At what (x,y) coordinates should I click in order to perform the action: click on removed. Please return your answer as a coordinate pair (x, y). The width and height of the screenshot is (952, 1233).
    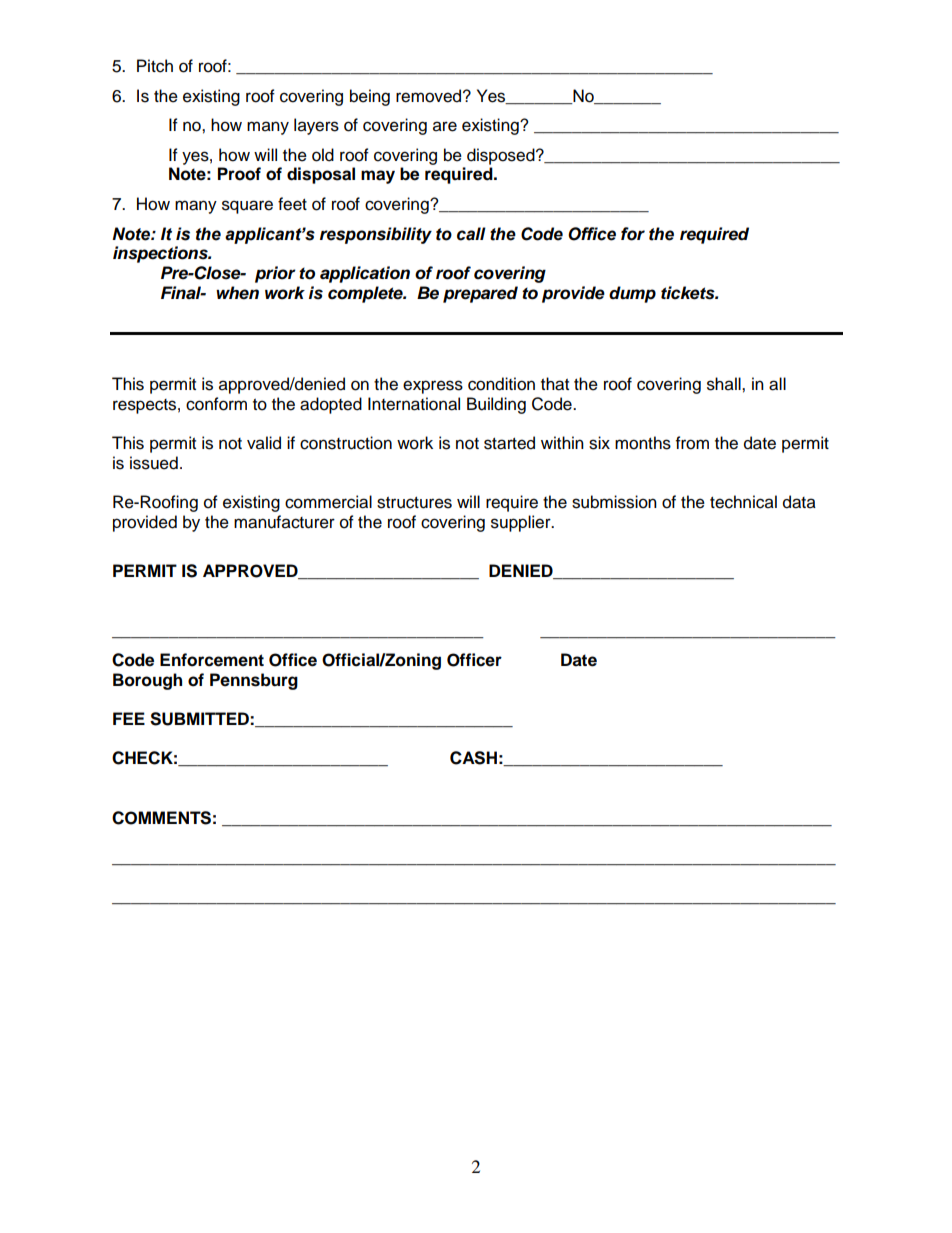
    Looking at the image, I should click on (430, 96).
